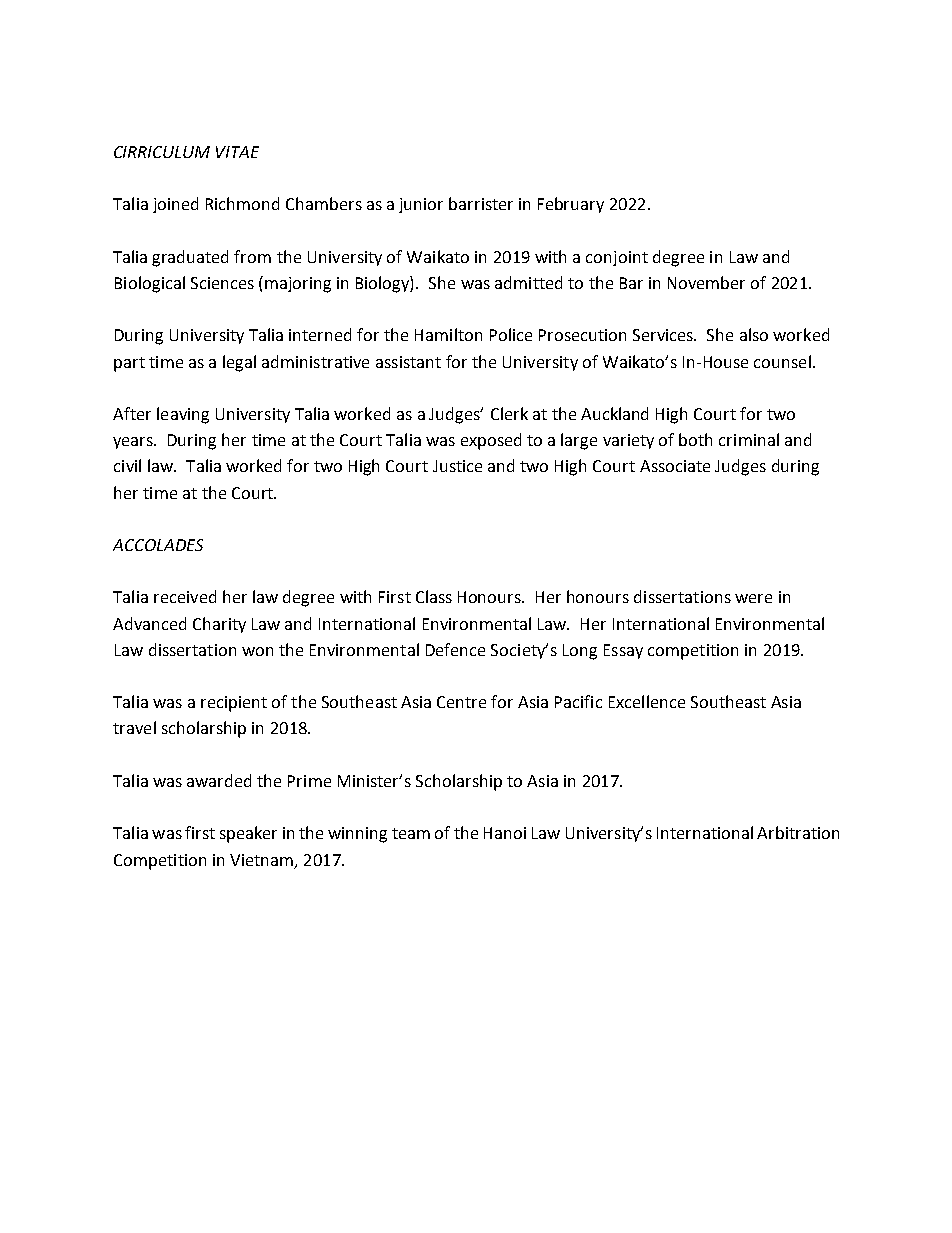  Describe the element at coordinates (434, 596) in the image. I see `Class` at that location.
